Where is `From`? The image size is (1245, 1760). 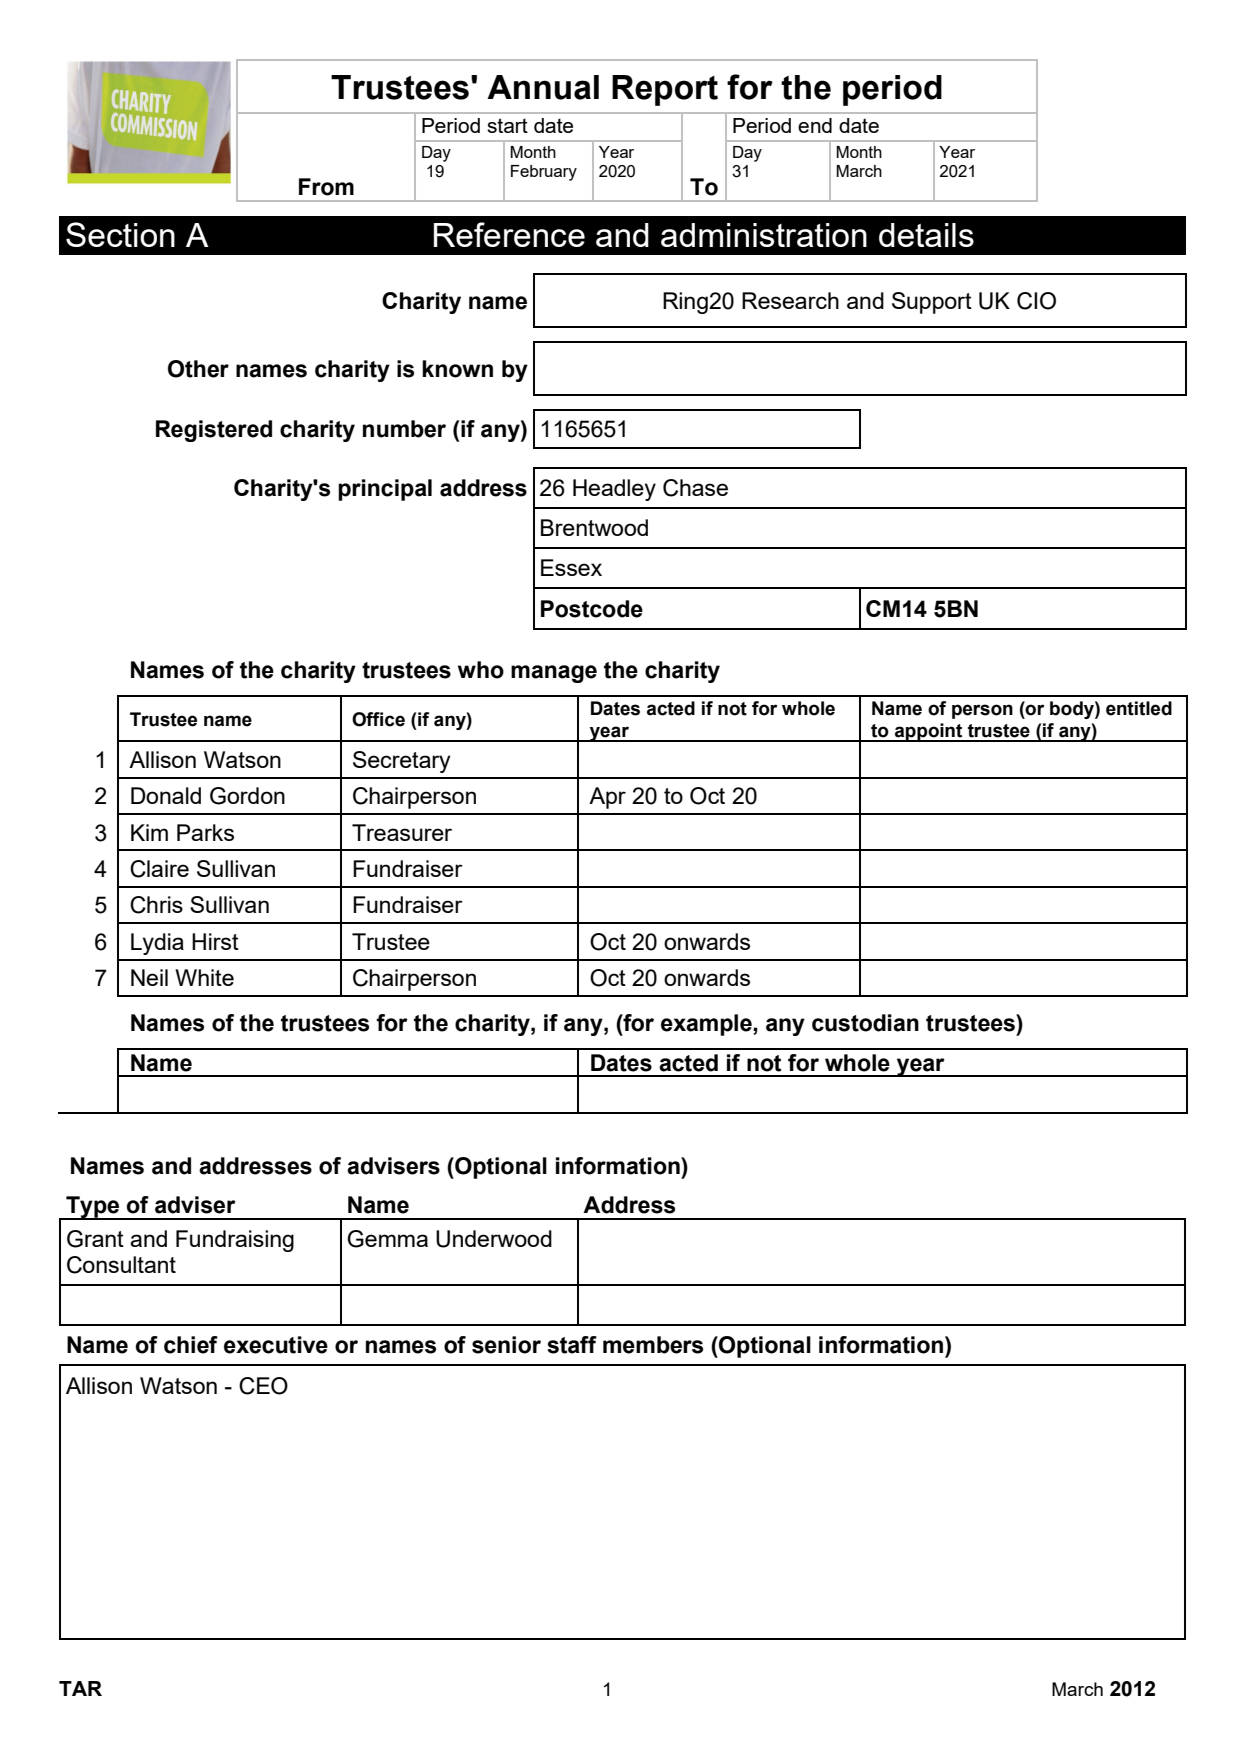
From is located at coordinates (326, 187).
